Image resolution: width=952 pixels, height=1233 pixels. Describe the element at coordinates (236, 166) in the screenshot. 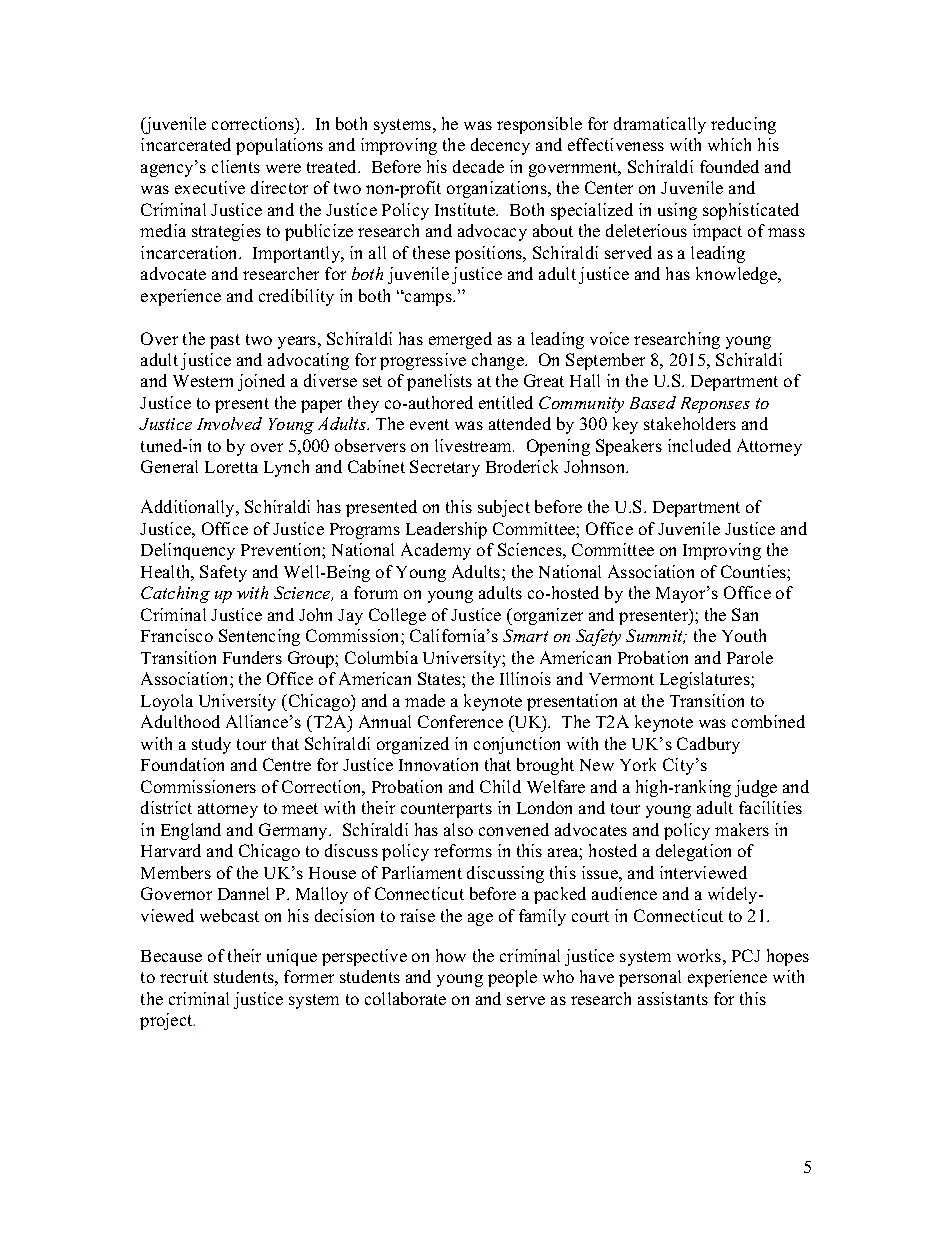

I see `clients` at that location.
